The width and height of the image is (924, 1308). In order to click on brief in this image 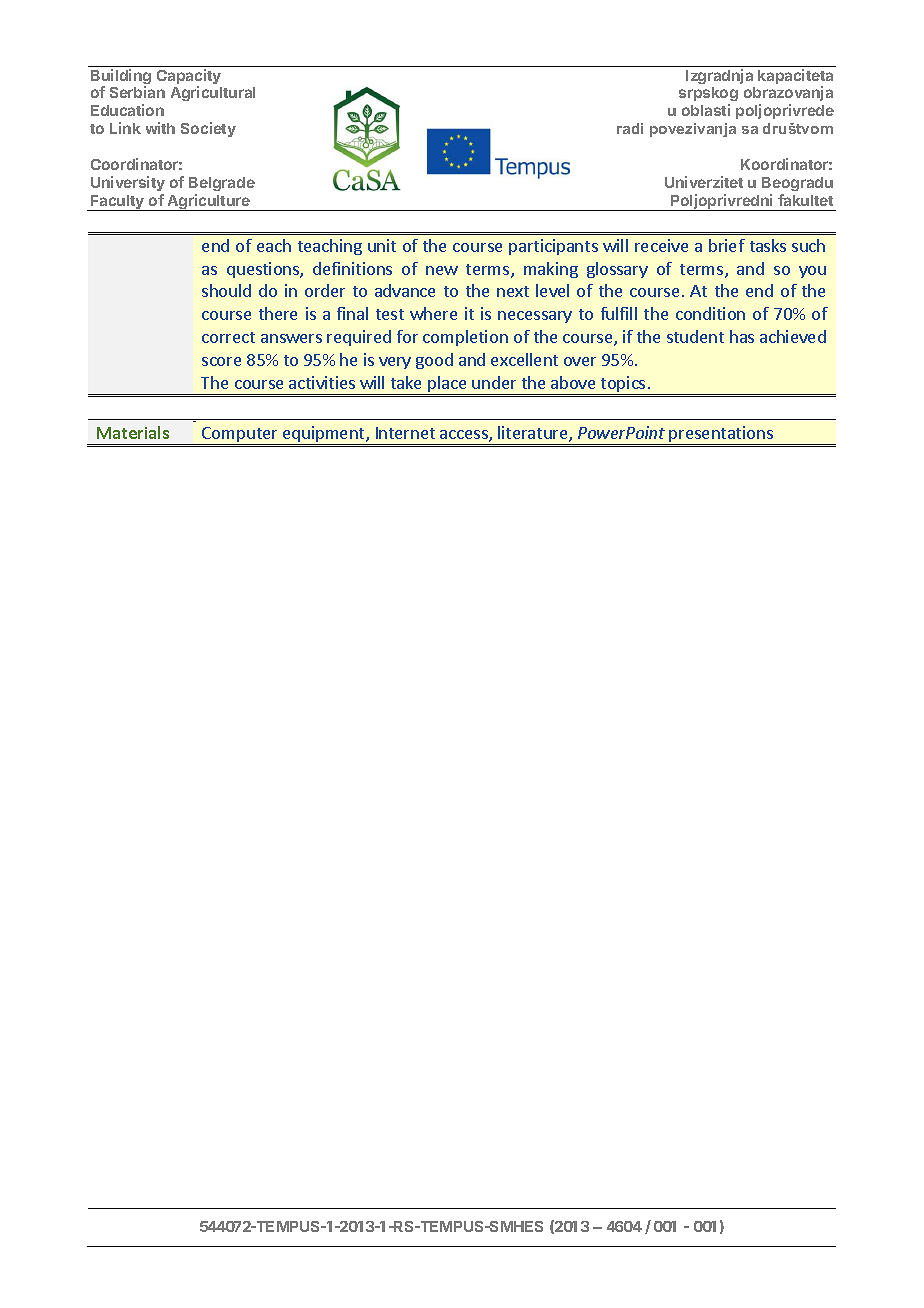, I will do `click(727, 245)`.
